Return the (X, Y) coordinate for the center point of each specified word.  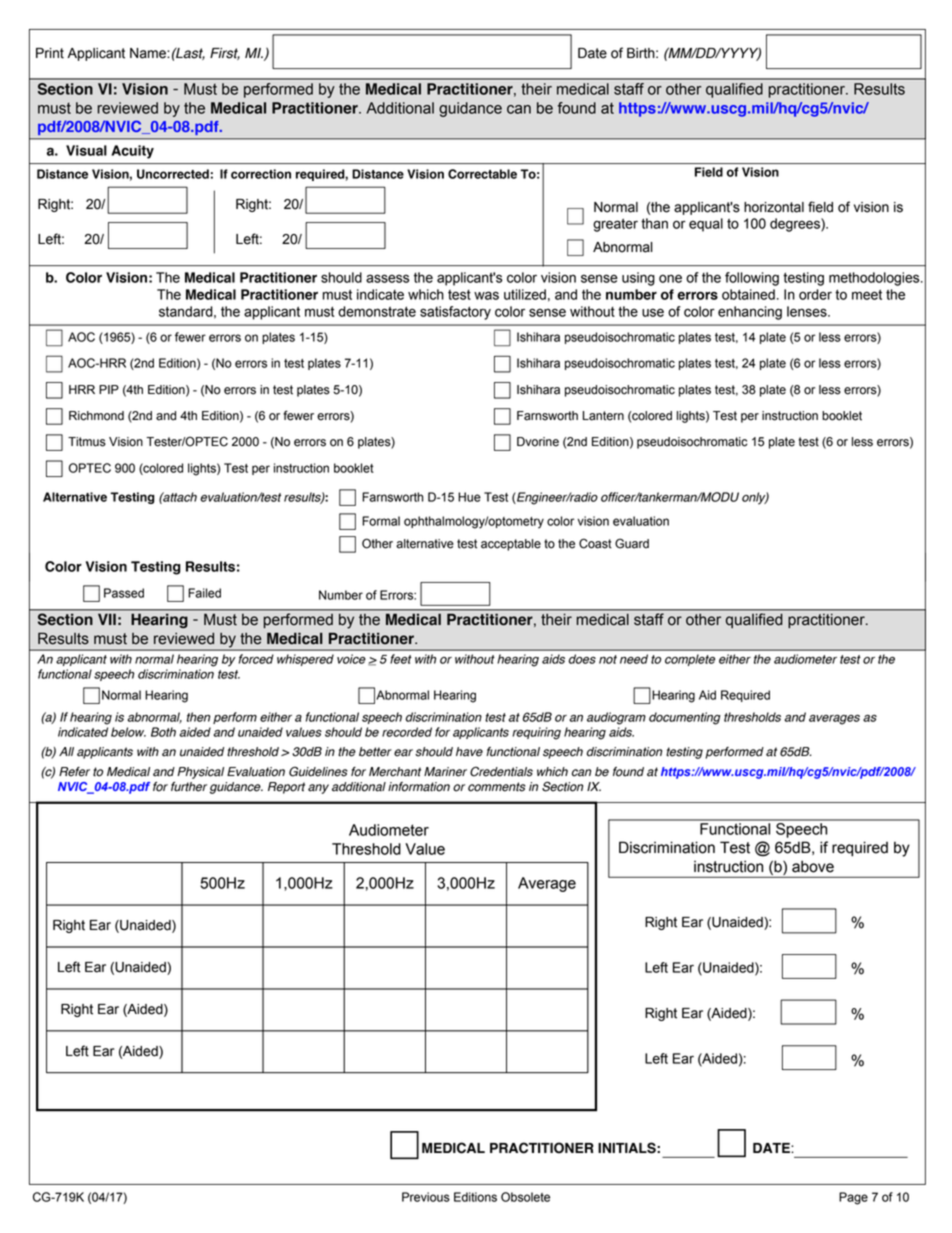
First (225, 54)
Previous (426, 1197)
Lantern (603, 416)
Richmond (96, 416)
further (189, 787)
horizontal (774, 207)
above (813, 866)
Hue (469, 497)
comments (497, 787)
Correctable (482, 174)
